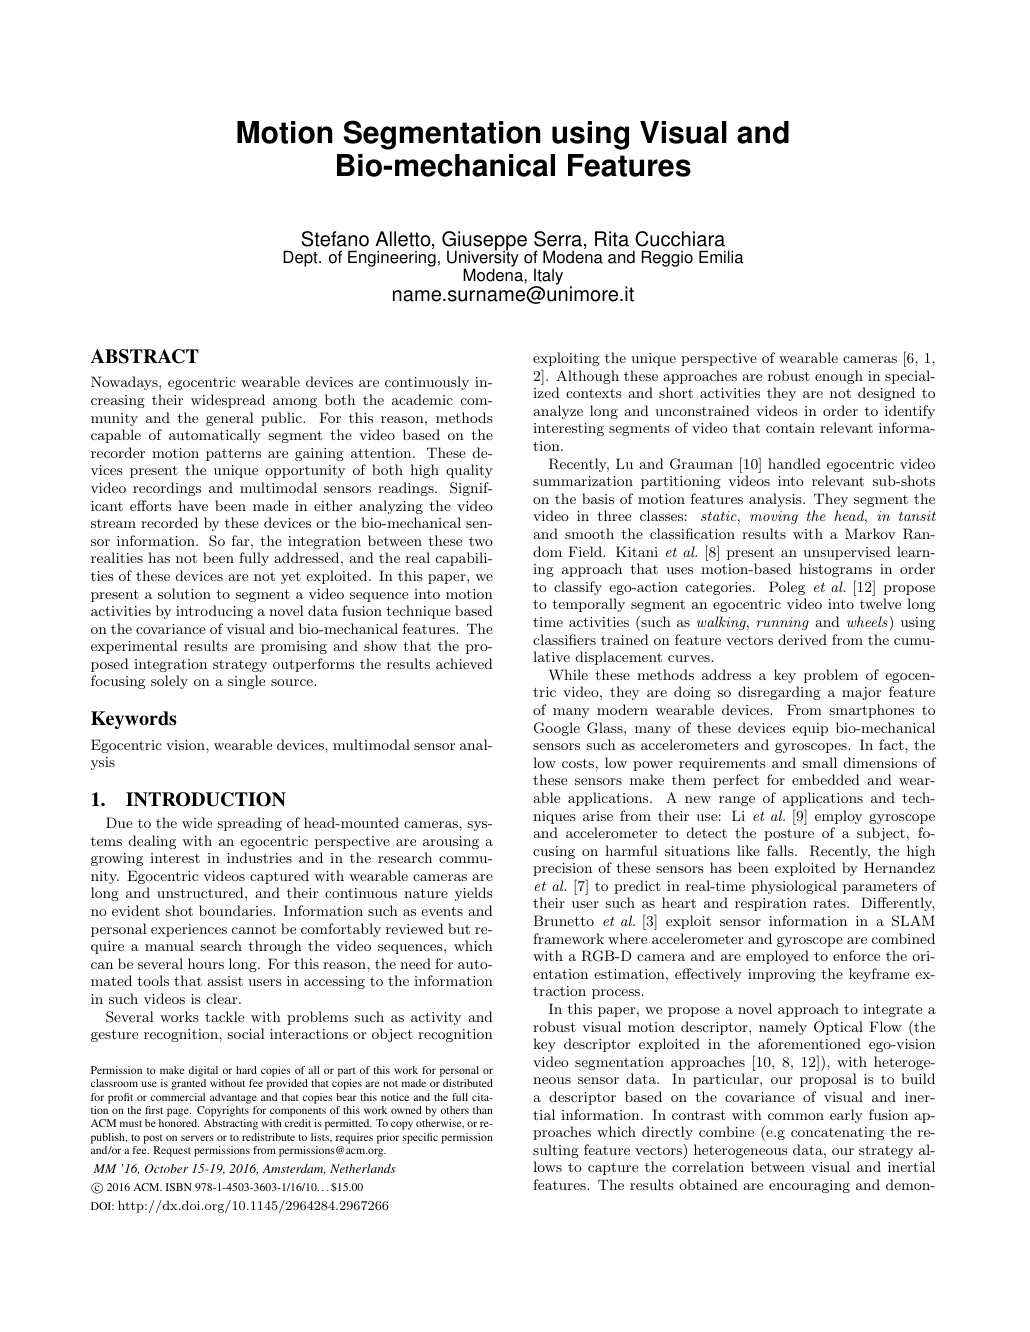  I want to click on costs, so click(578, 763).
